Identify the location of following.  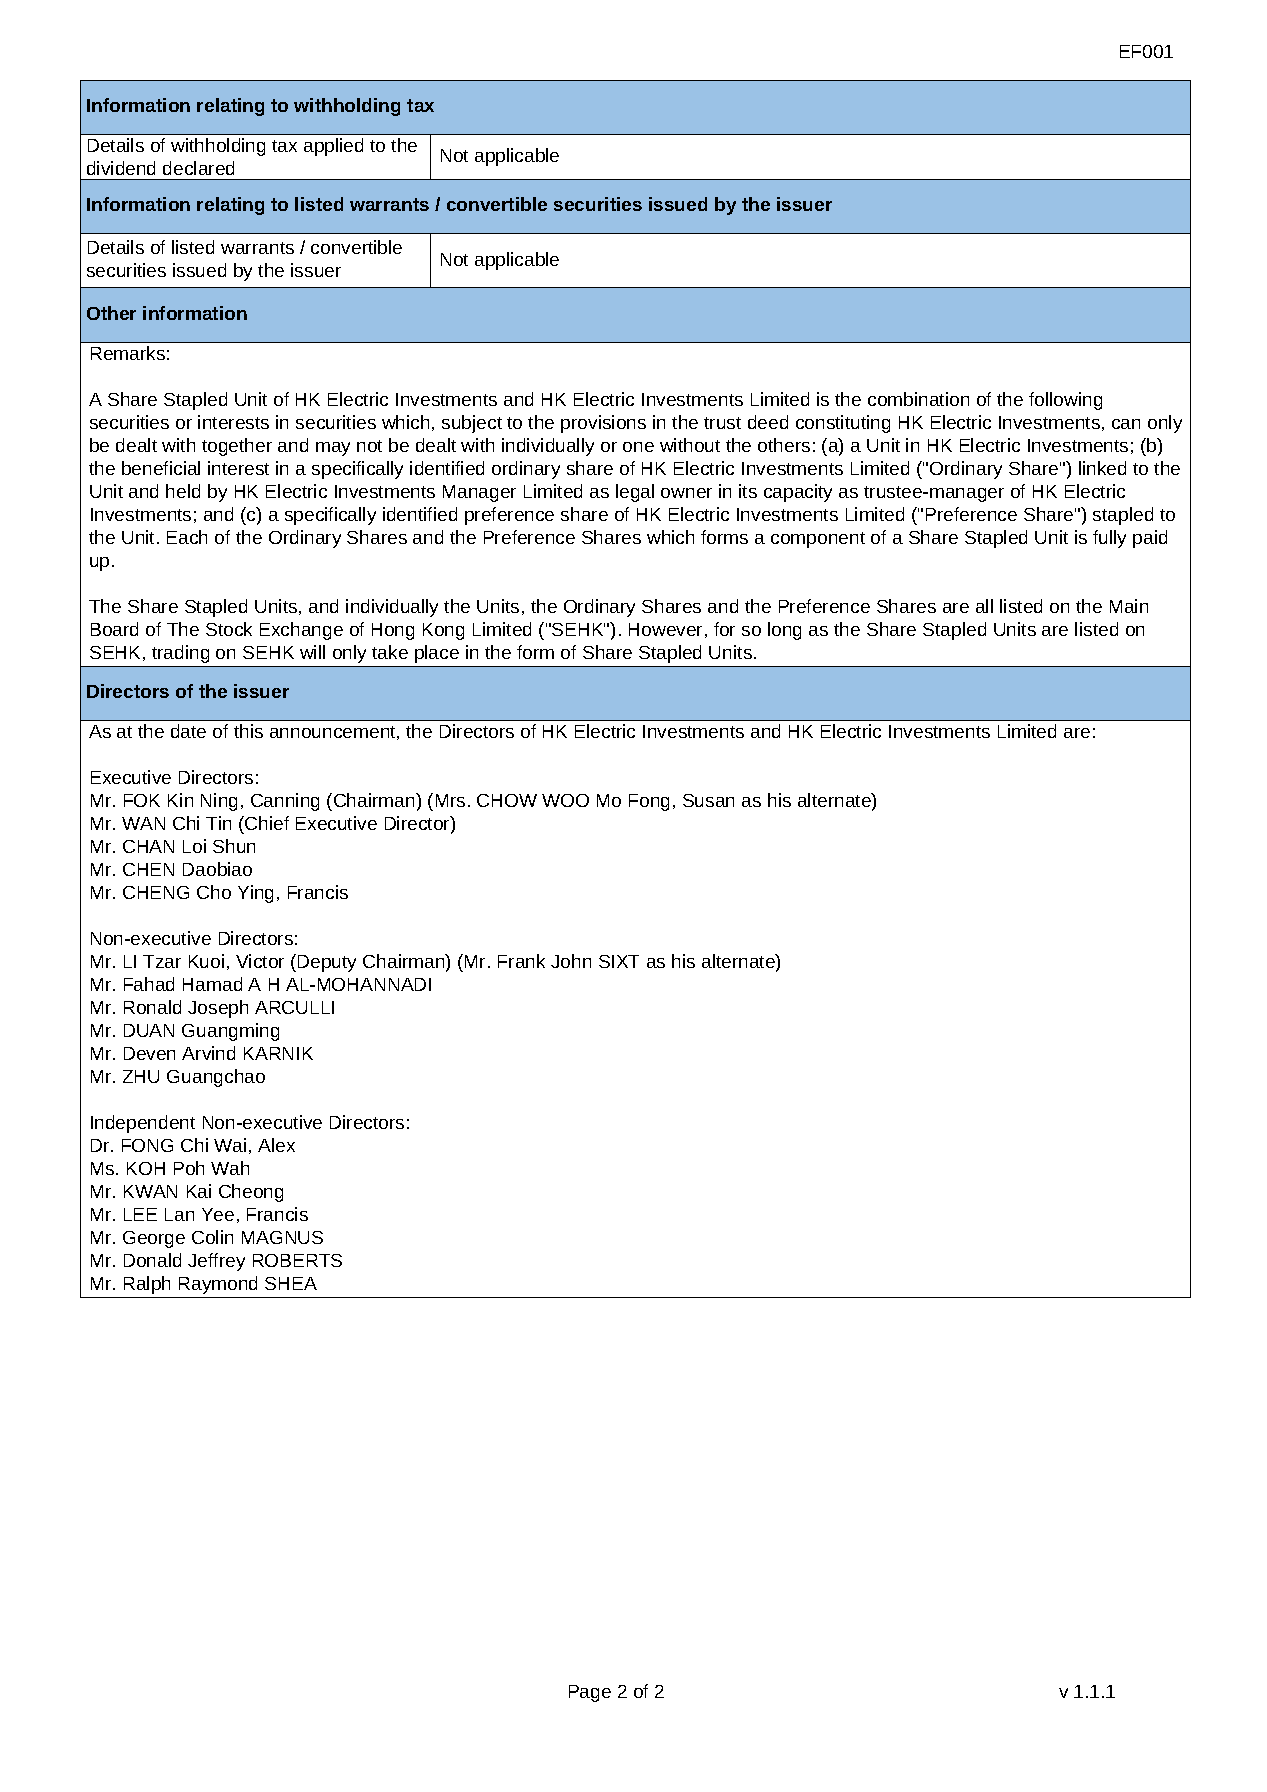
(1065, 401).
